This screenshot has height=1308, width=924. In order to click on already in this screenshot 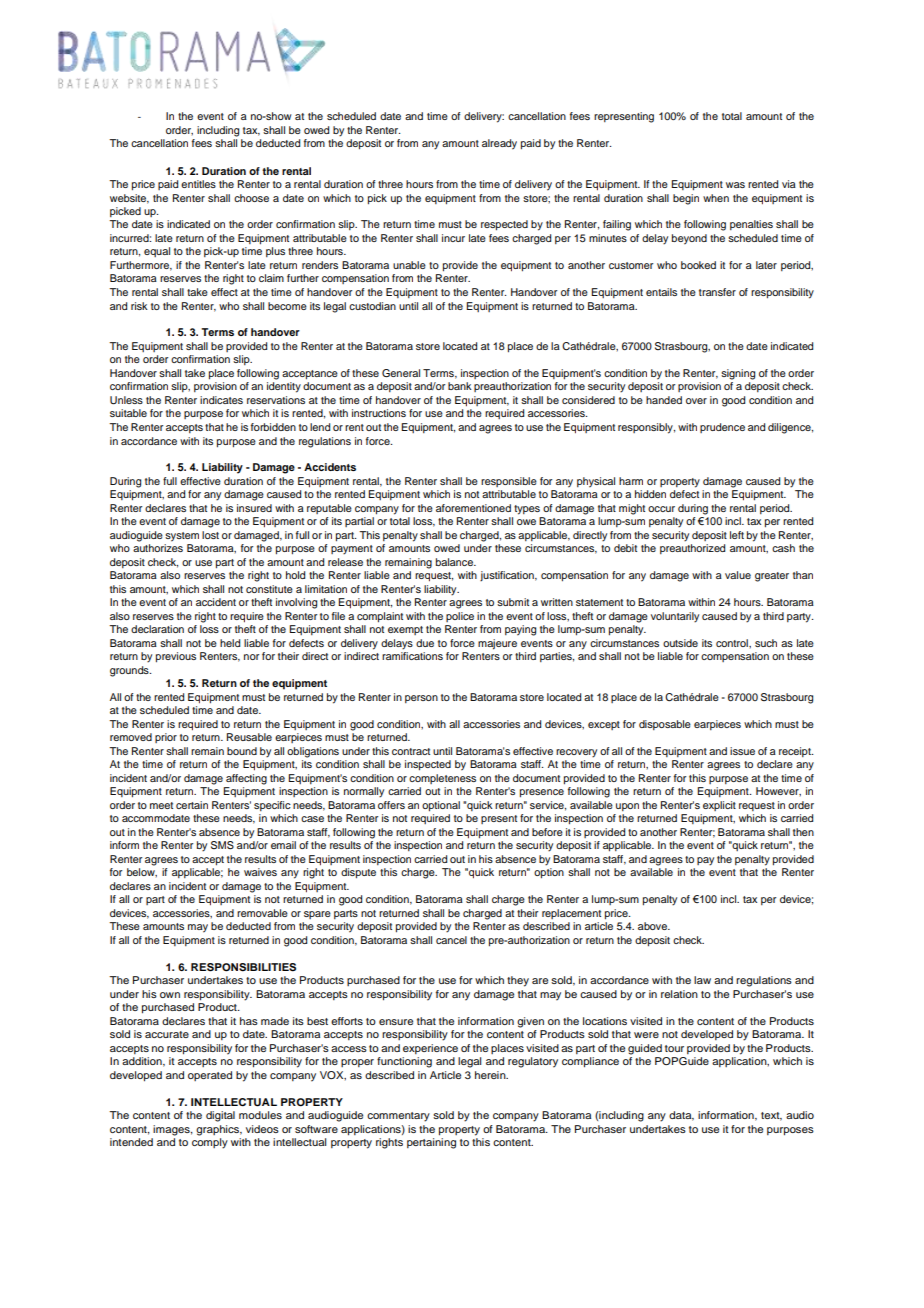, I will do `click(499, 144)`.
